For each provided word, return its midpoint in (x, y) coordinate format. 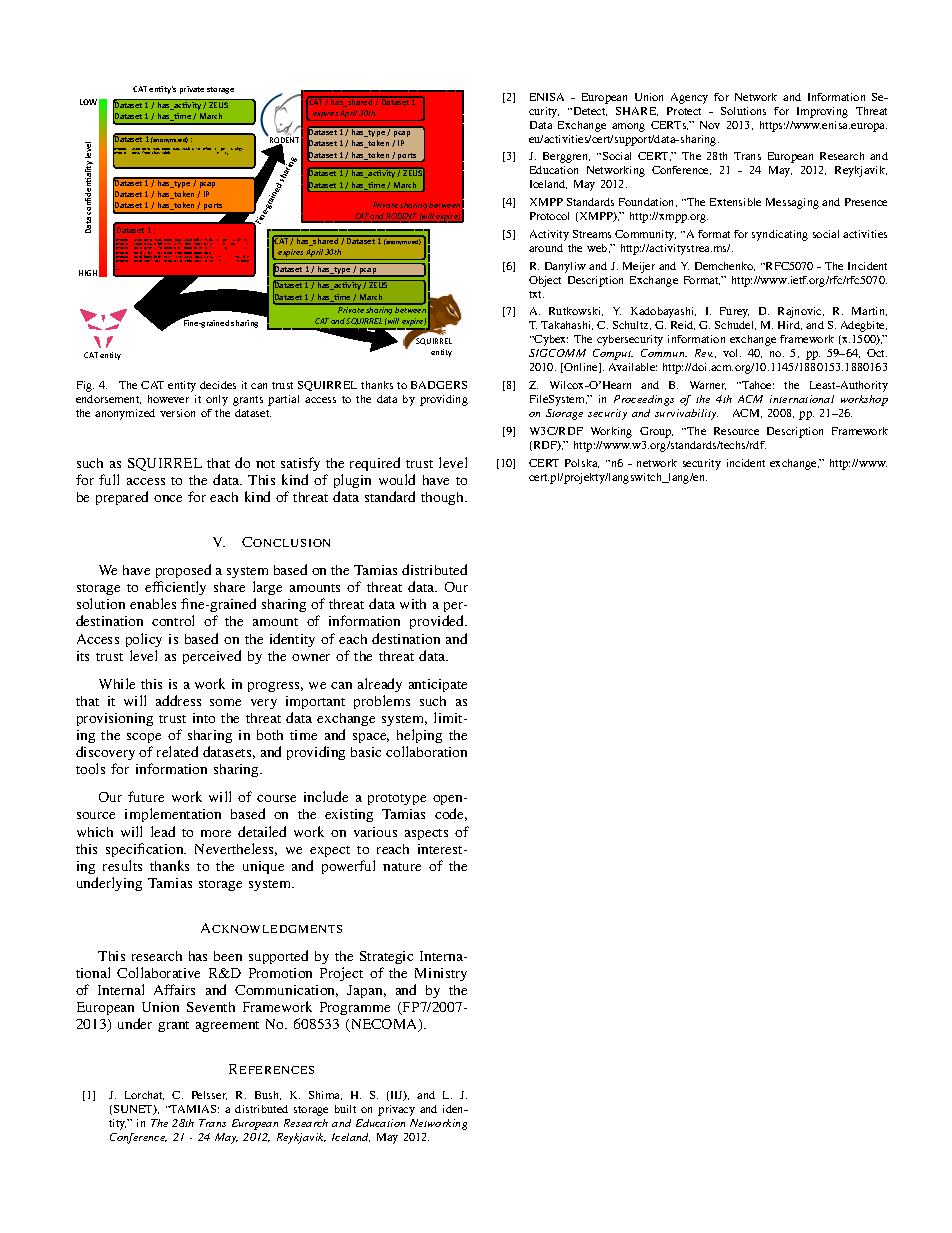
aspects (426, 834)
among (628, 127)
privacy (396, 1110)
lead (163, 831)
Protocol (549, 216)
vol (732, 353)
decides (218, 385)
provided (438, 622)
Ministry (441, 974)
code (451, 814)
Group (656, 432)
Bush (268, 1095)
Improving (822, 112)
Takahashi (567, 325)
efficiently (175, 590)
